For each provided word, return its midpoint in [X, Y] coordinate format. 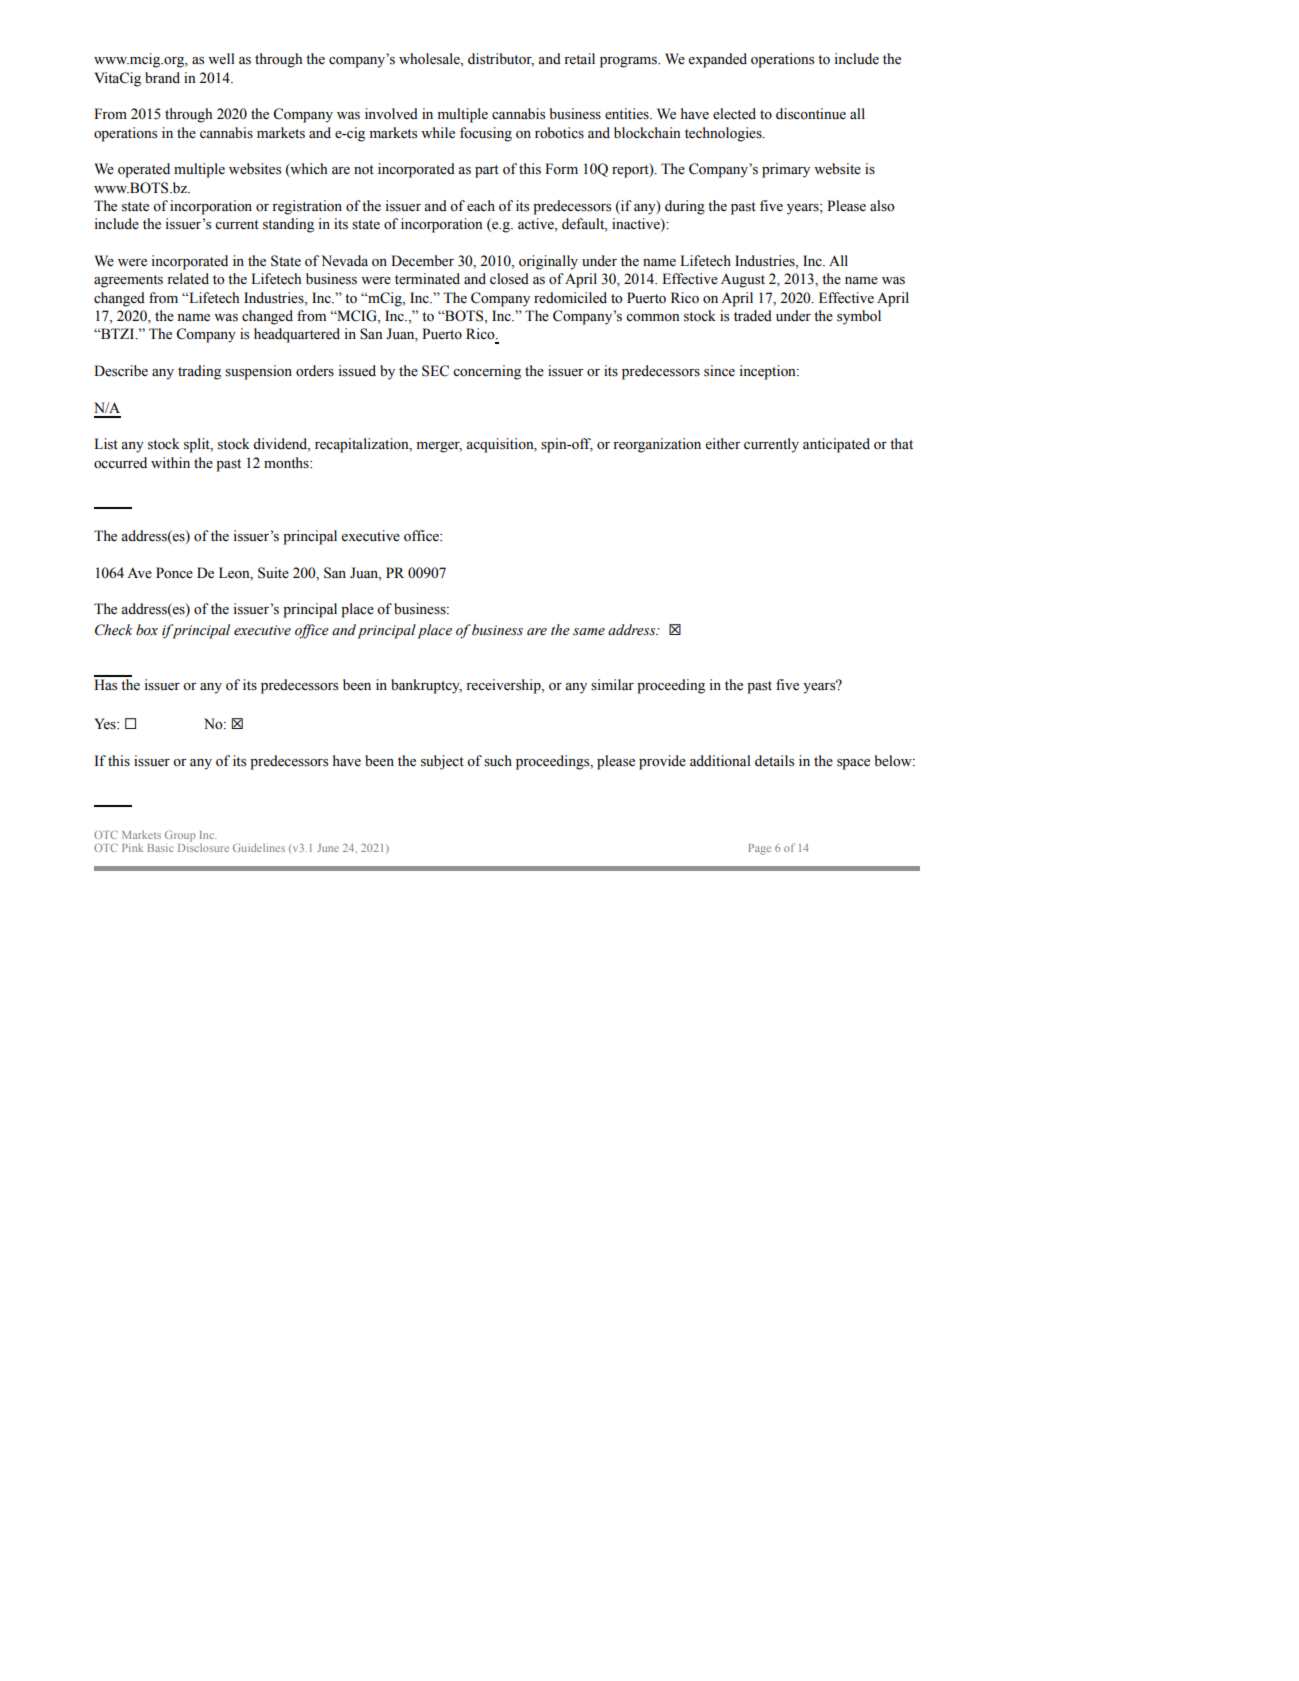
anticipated [836, 445]
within [170, 462]
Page [759, 849]
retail [579, 58]
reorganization [657, 445]
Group [180, 837]
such [498, 761]
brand [162, 78]
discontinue [811, 114]
